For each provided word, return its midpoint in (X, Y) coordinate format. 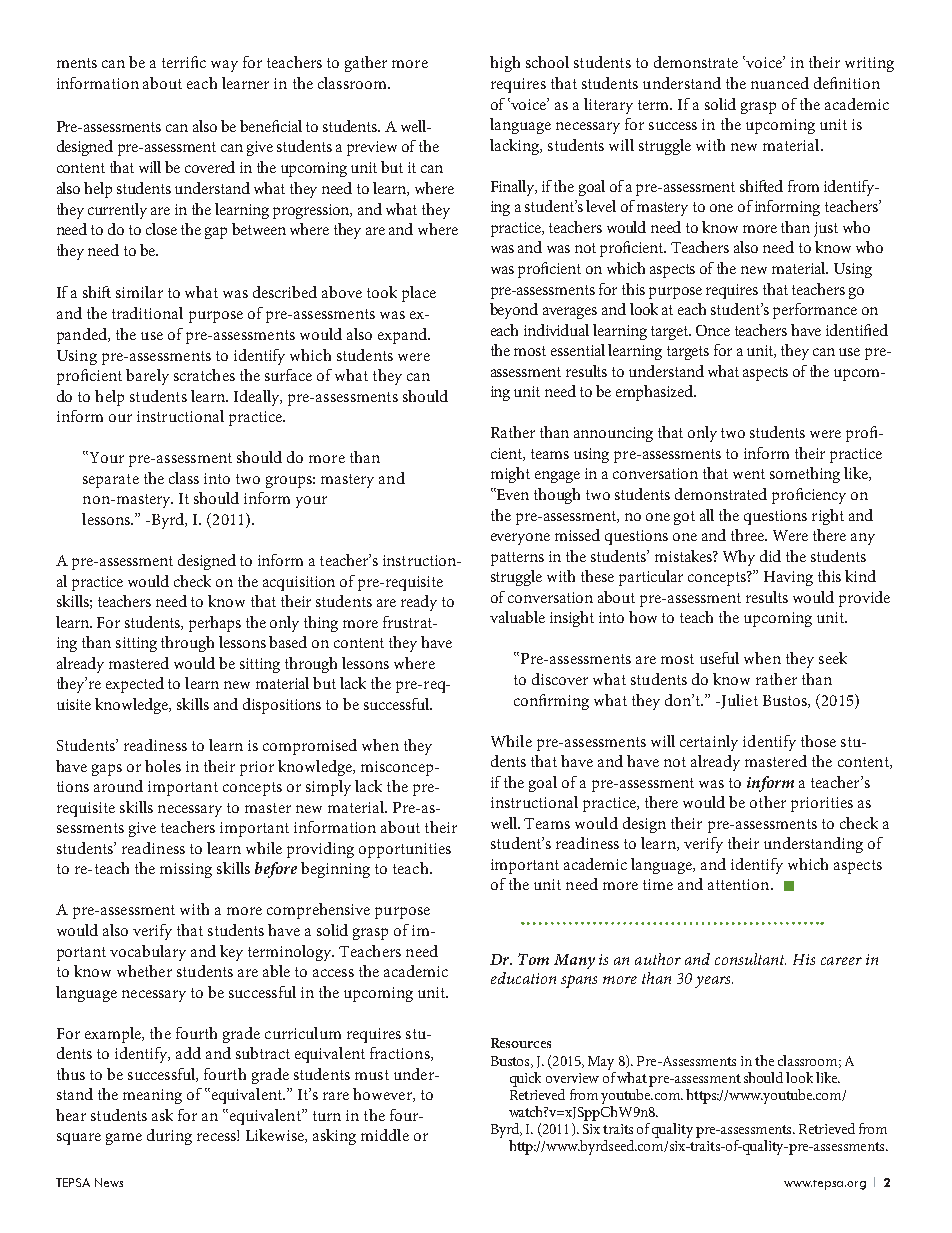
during (169, 1137)
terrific (184, 62)
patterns (517, 559)
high (505, 64)
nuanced (780, 83)
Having (788, 578)
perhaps (215, 624)
